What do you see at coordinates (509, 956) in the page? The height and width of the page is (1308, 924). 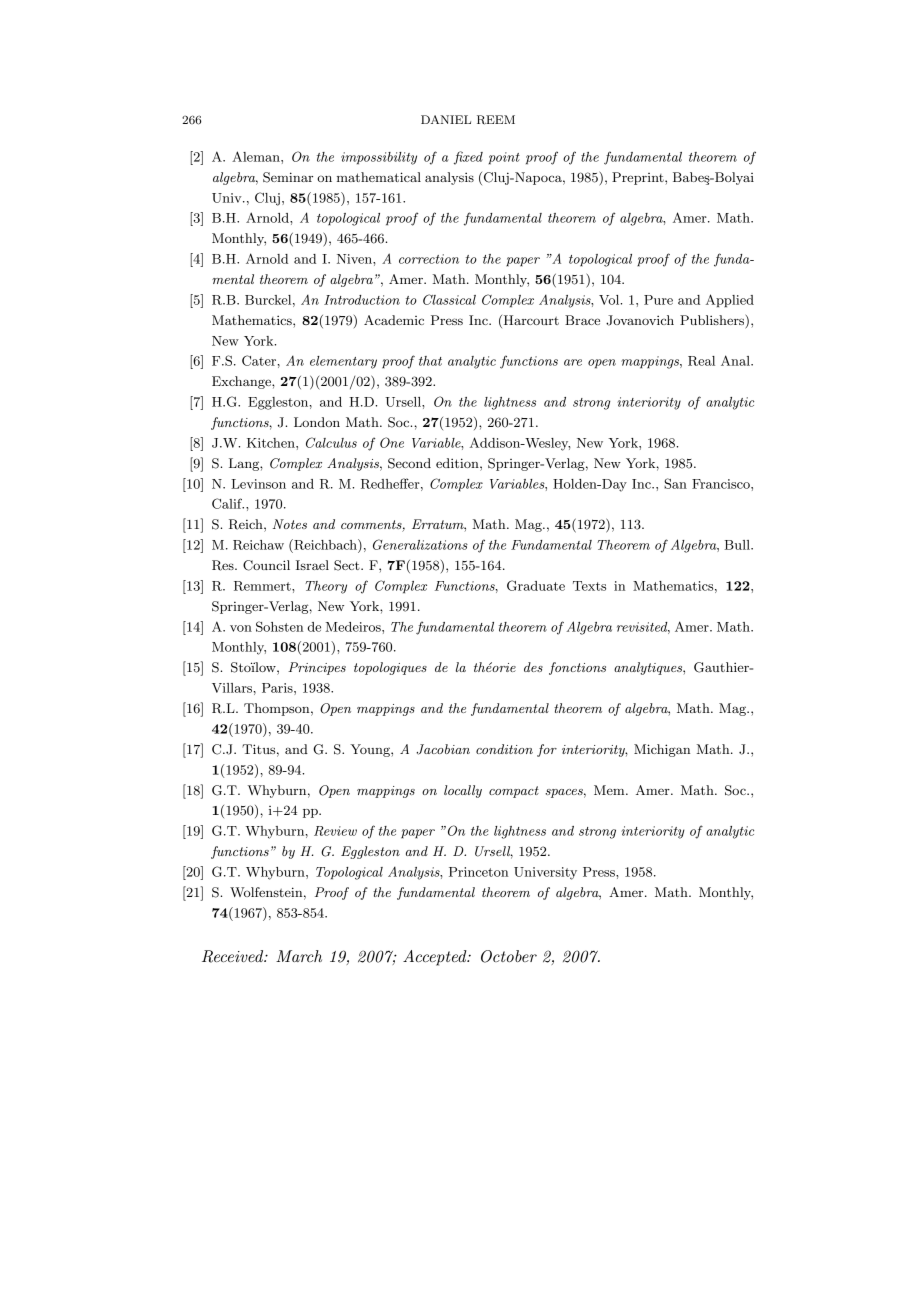 I see `October` at bounding box center [509, 956].
